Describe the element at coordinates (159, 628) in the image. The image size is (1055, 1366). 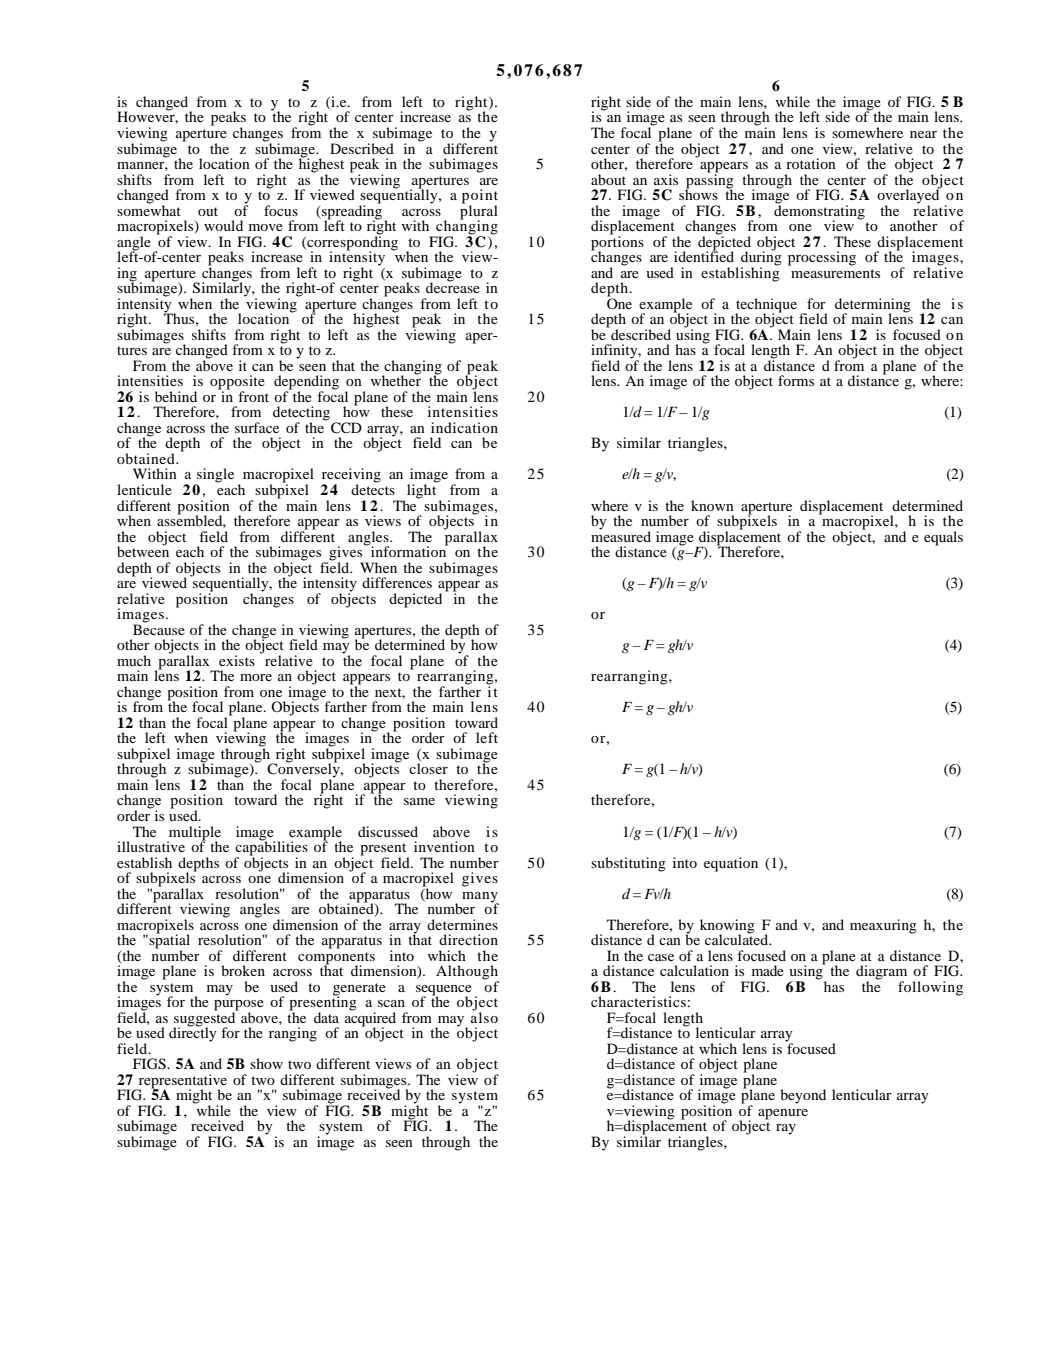
I see `Because` at that location.
